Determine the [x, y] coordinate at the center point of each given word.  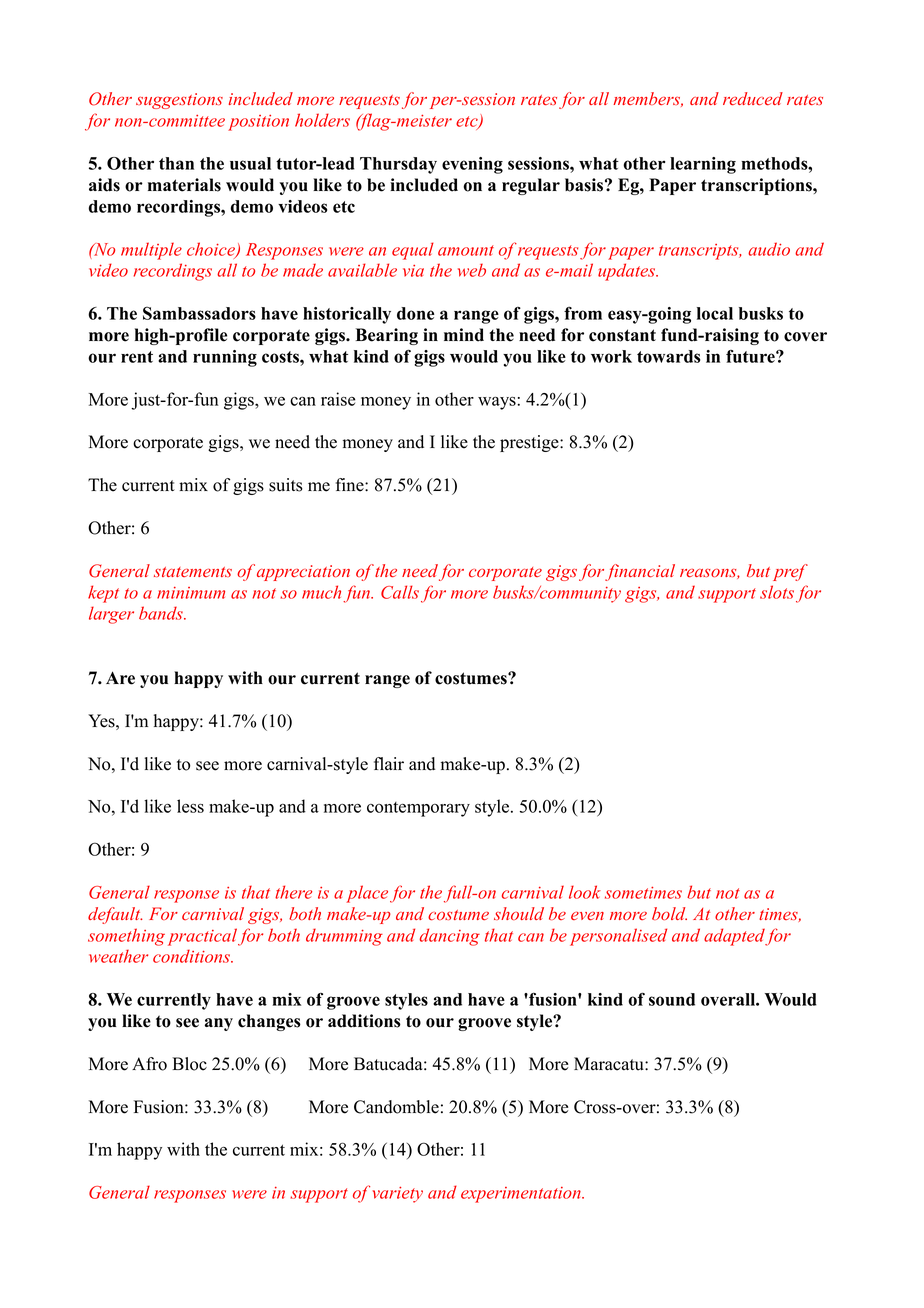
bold [669, 913]
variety [398, 1195]
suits [286, 485]
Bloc [189, 1064]
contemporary [418, 809]
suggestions [179, 101]
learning [703, 165]
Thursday [398, 165]
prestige [530, 443]
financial [640, 572]
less [190, 806]
